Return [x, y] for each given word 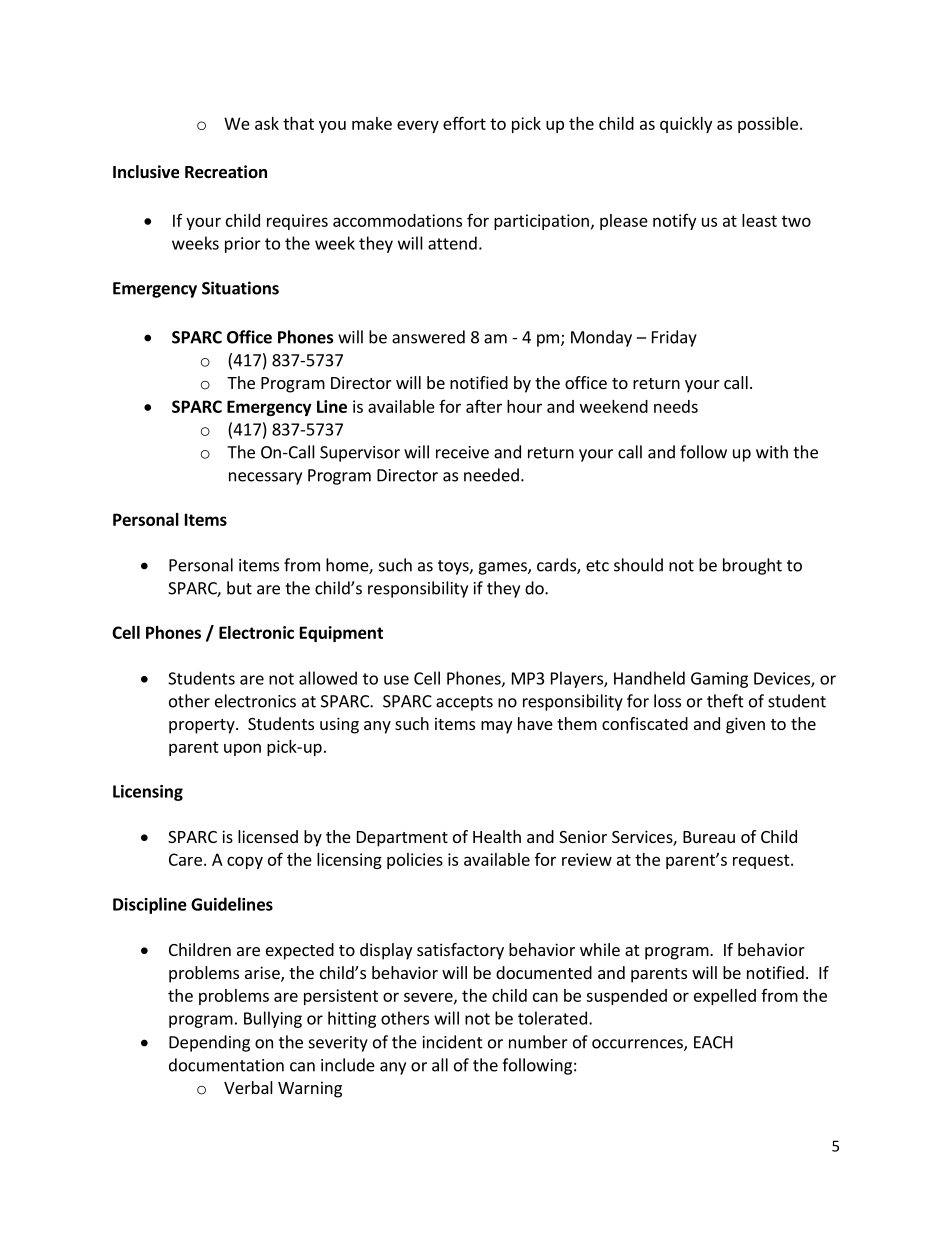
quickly [686, 125]
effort [464, 123]
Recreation [226, 172]
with [772, 452]
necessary [265, 478]
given [745, 725]
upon [242, 749]
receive [462, 452]
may [496, 727]
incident [453, 1042]
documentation [226, 1065]
